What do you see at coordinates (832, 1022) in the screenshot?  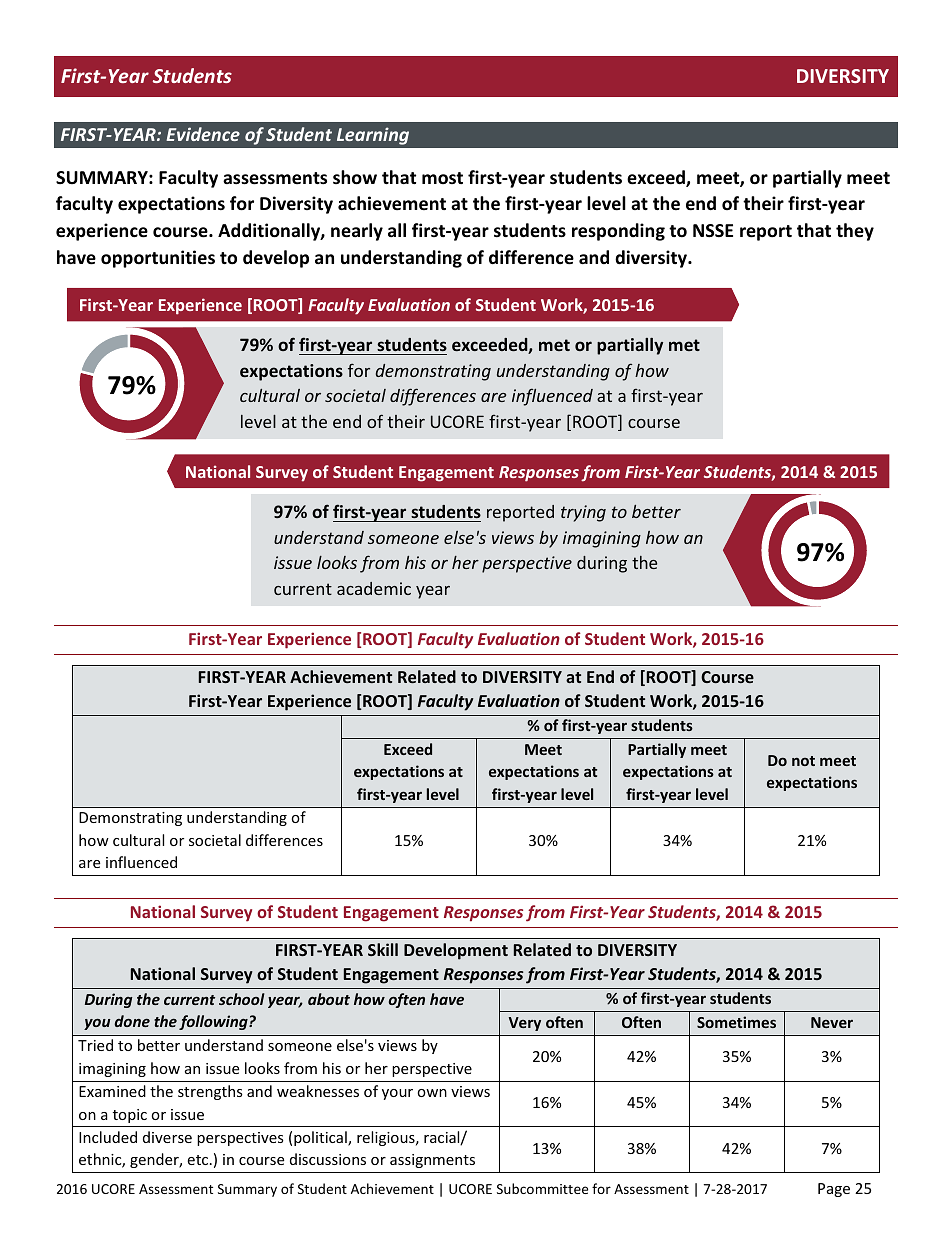 I see `Never` at bounding box center [832, 1022].
